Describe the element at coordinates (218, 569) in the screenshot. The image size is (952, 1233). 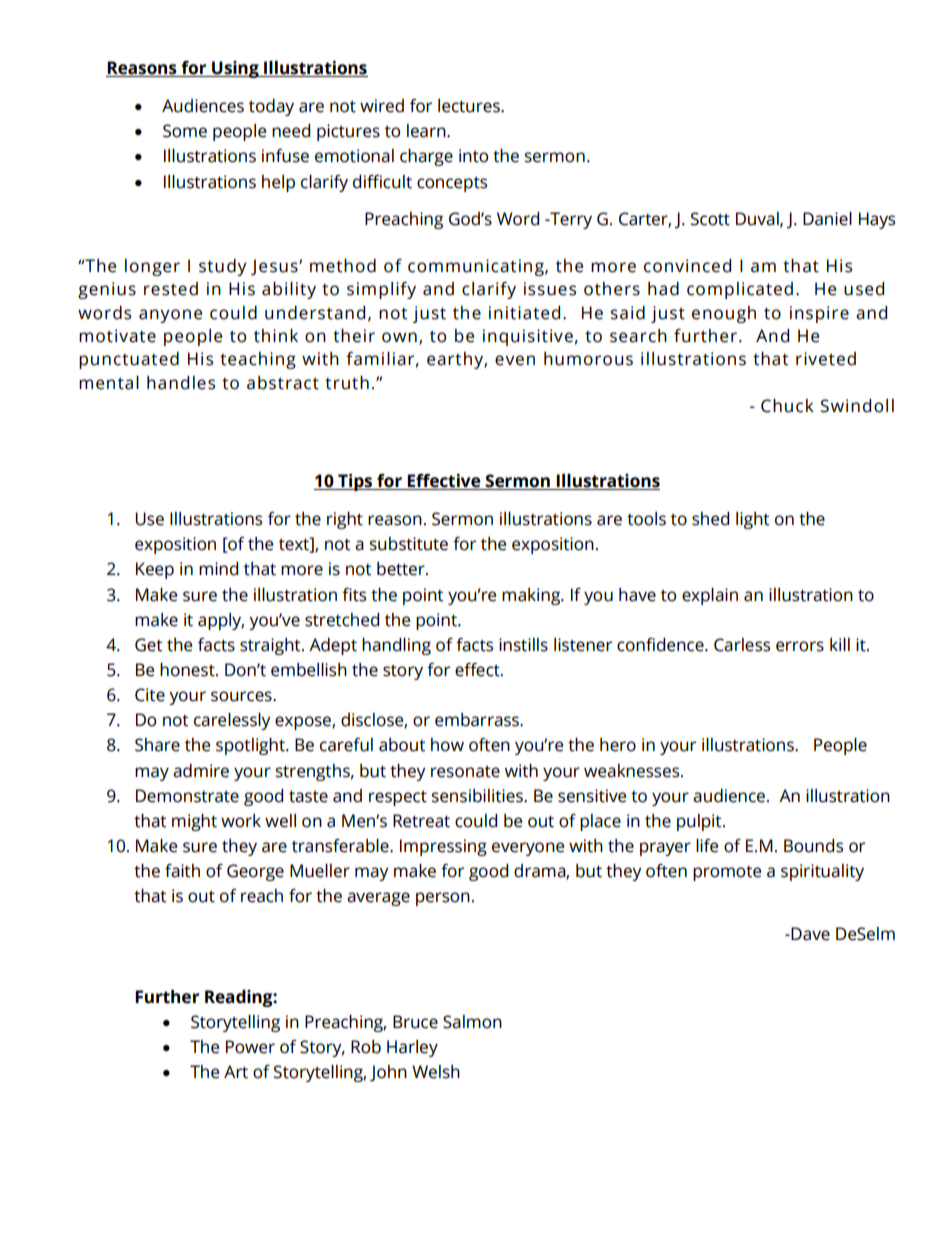
I see `mind` at that location.
